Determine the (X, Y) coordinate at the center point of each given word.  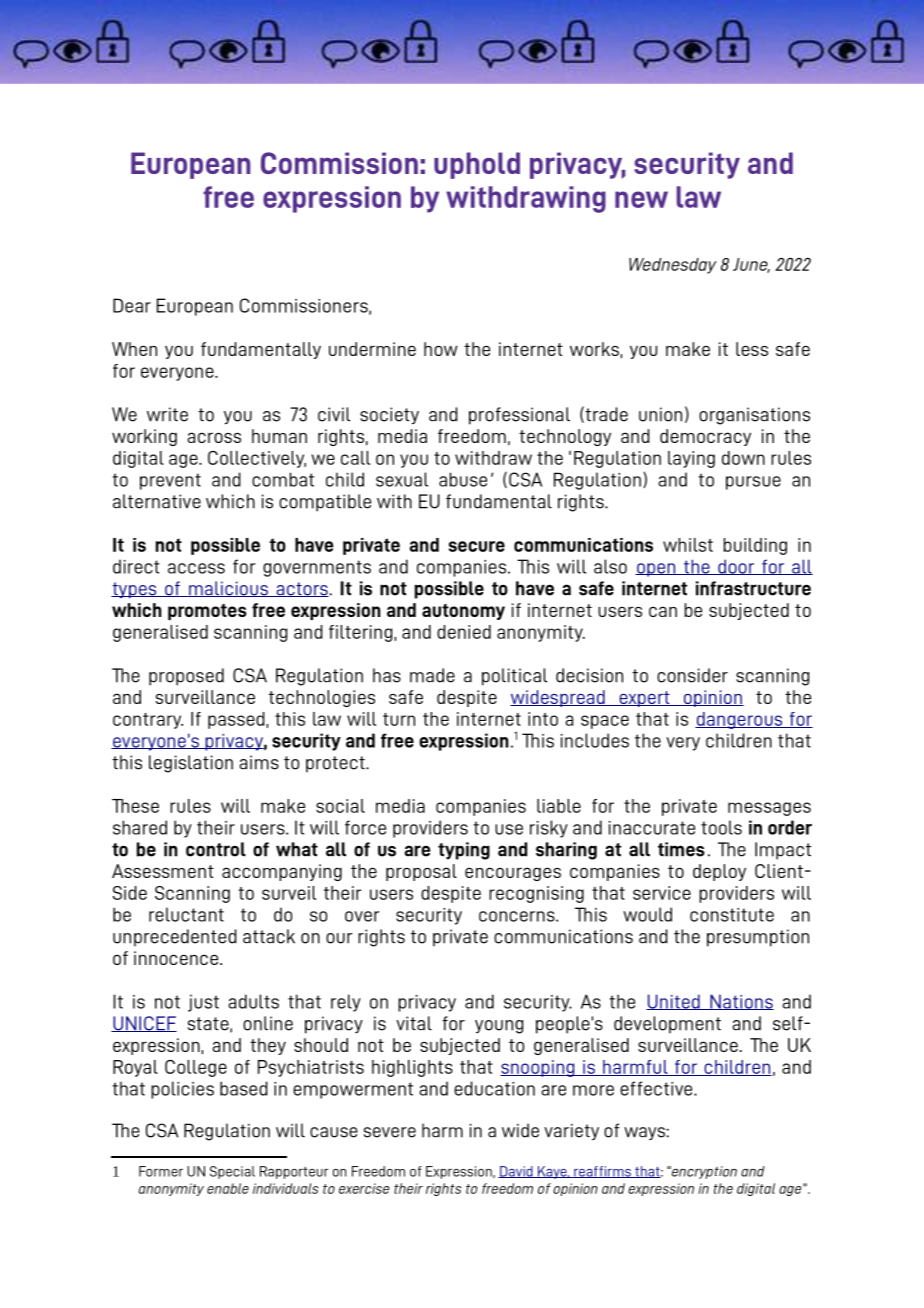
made (432, 675)
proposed (186, 677)
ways (645, 1133)
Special (232, 1172)
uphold (477, 165)
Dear (132, 305)
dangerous (740, 720)
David (516, 1172)
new (641, 199)
